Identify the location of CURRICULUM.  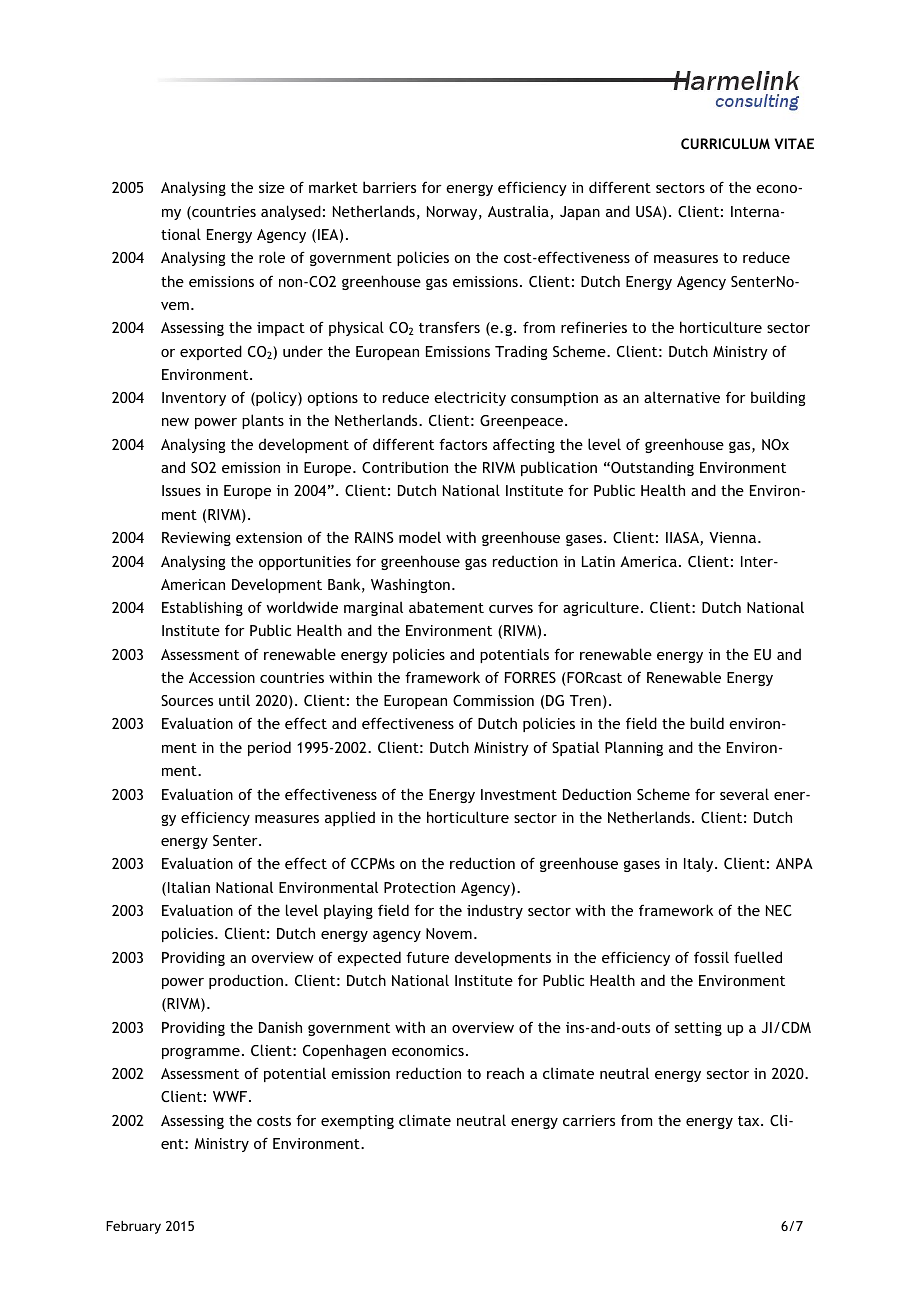
(725, 143).
